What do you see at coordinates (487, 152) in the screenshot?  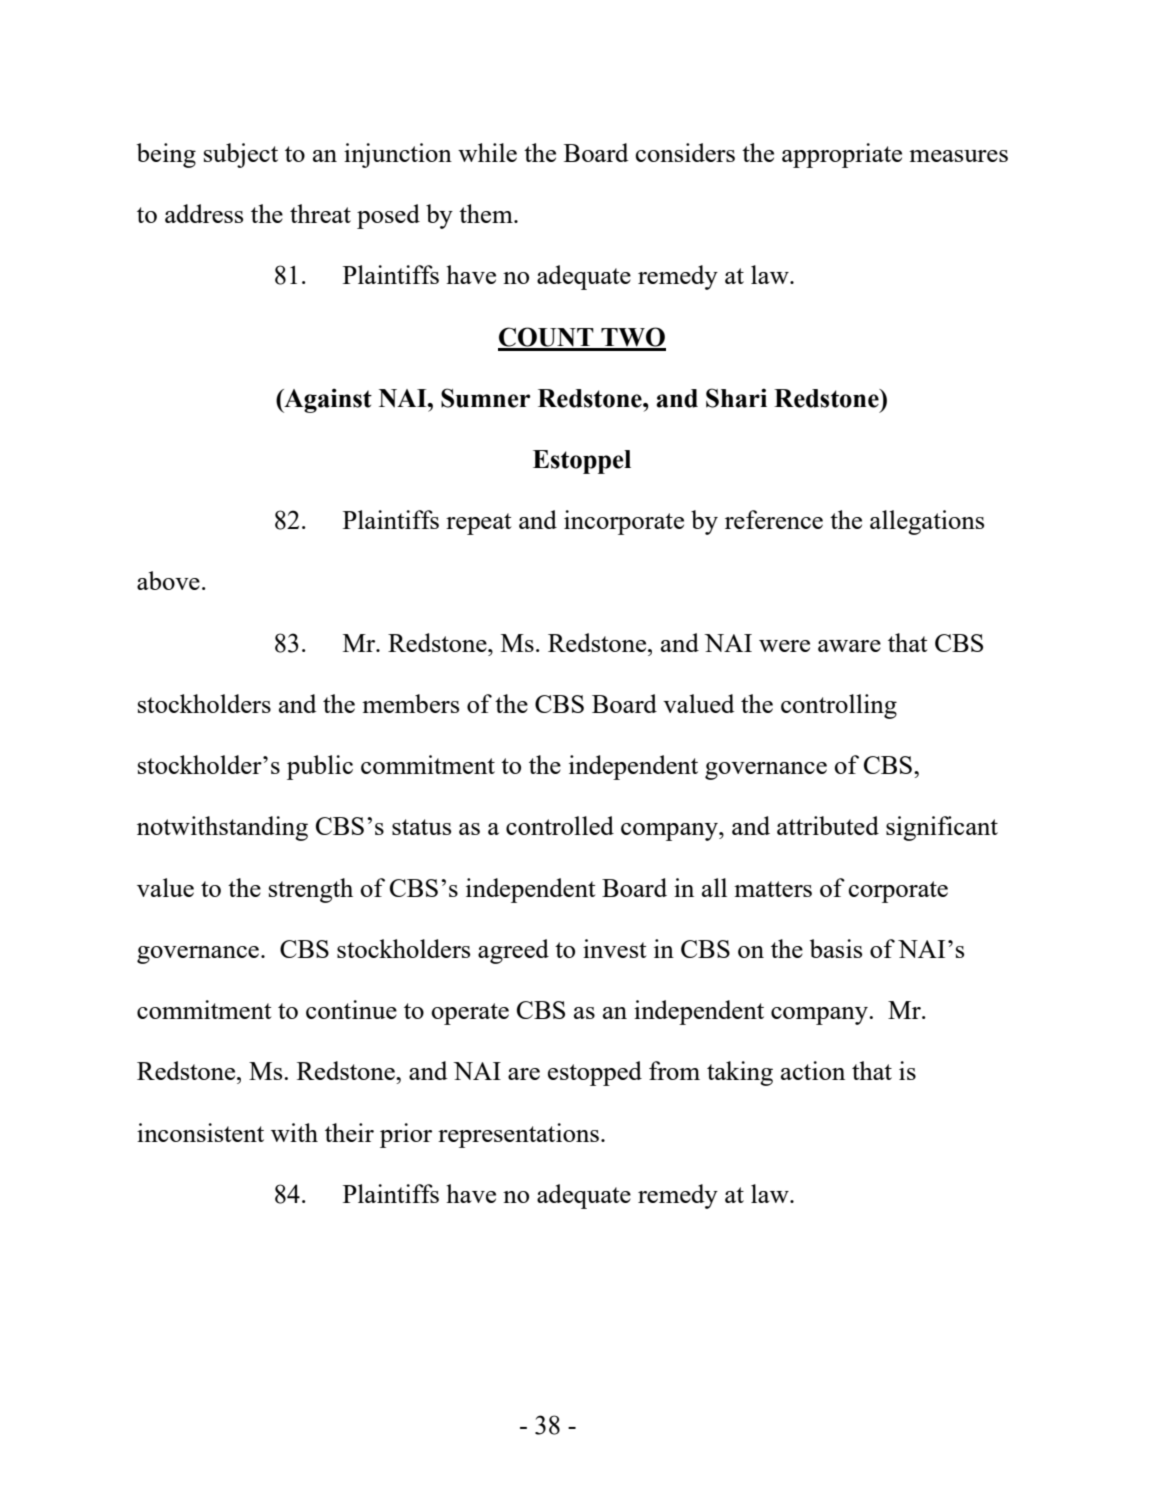 I see `while` at bounding box center [487, 152].
